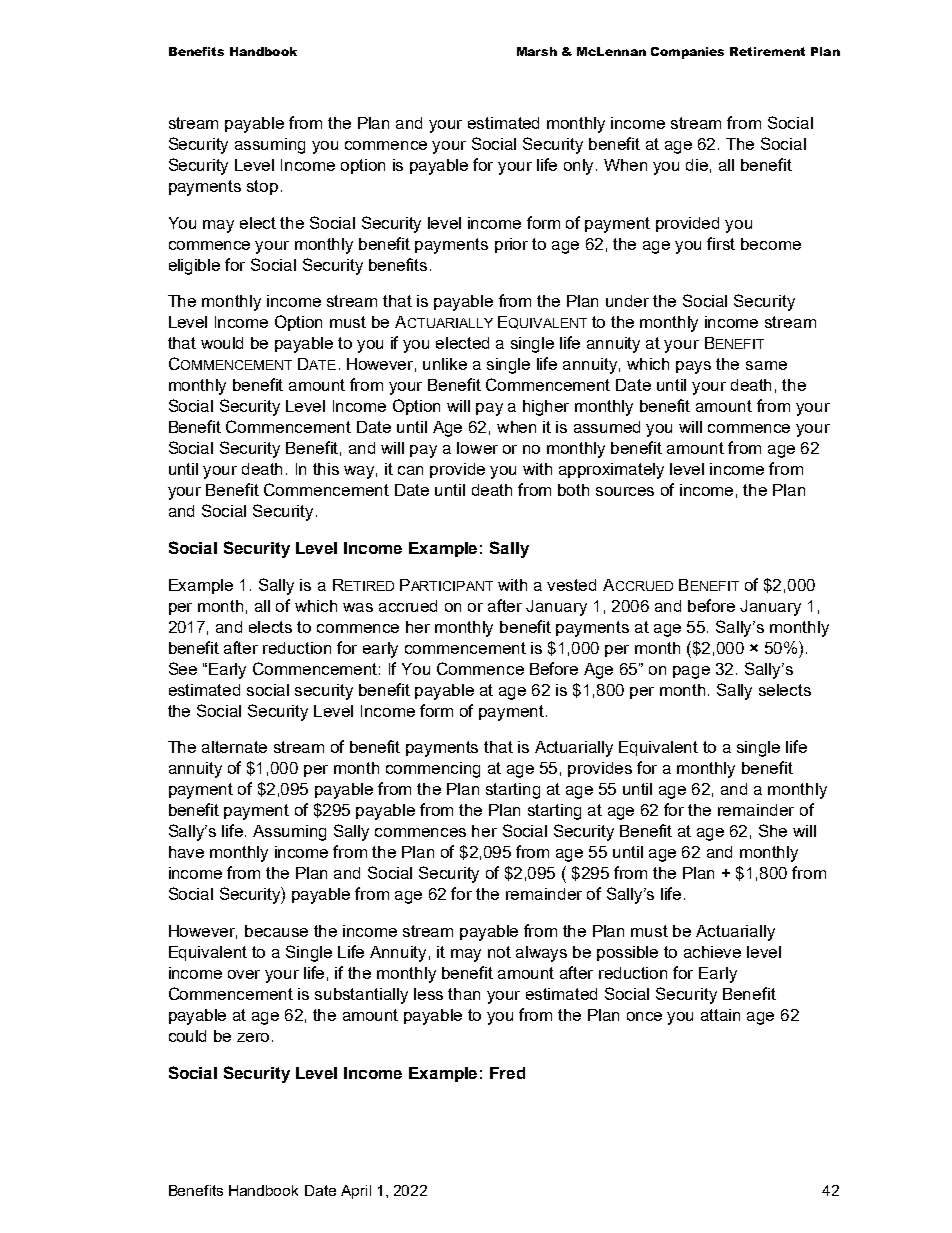  Describe the element at coordinates (687, 53) in the screenshot. I see `Companies` at that location.
